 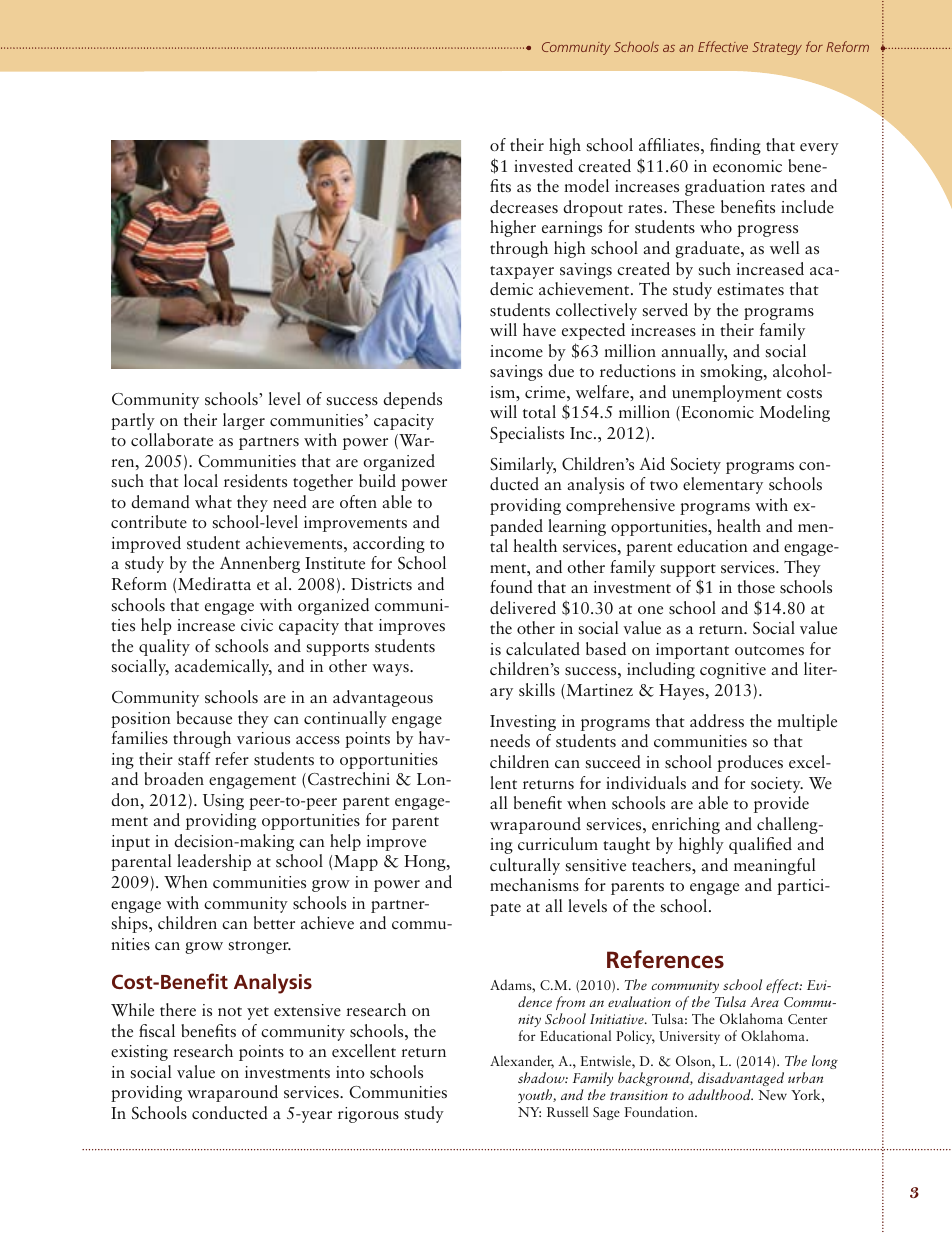 What do you see at coordinates (756, 586) in the screenshot?
I see `those` at bounding box center [756, 586].
